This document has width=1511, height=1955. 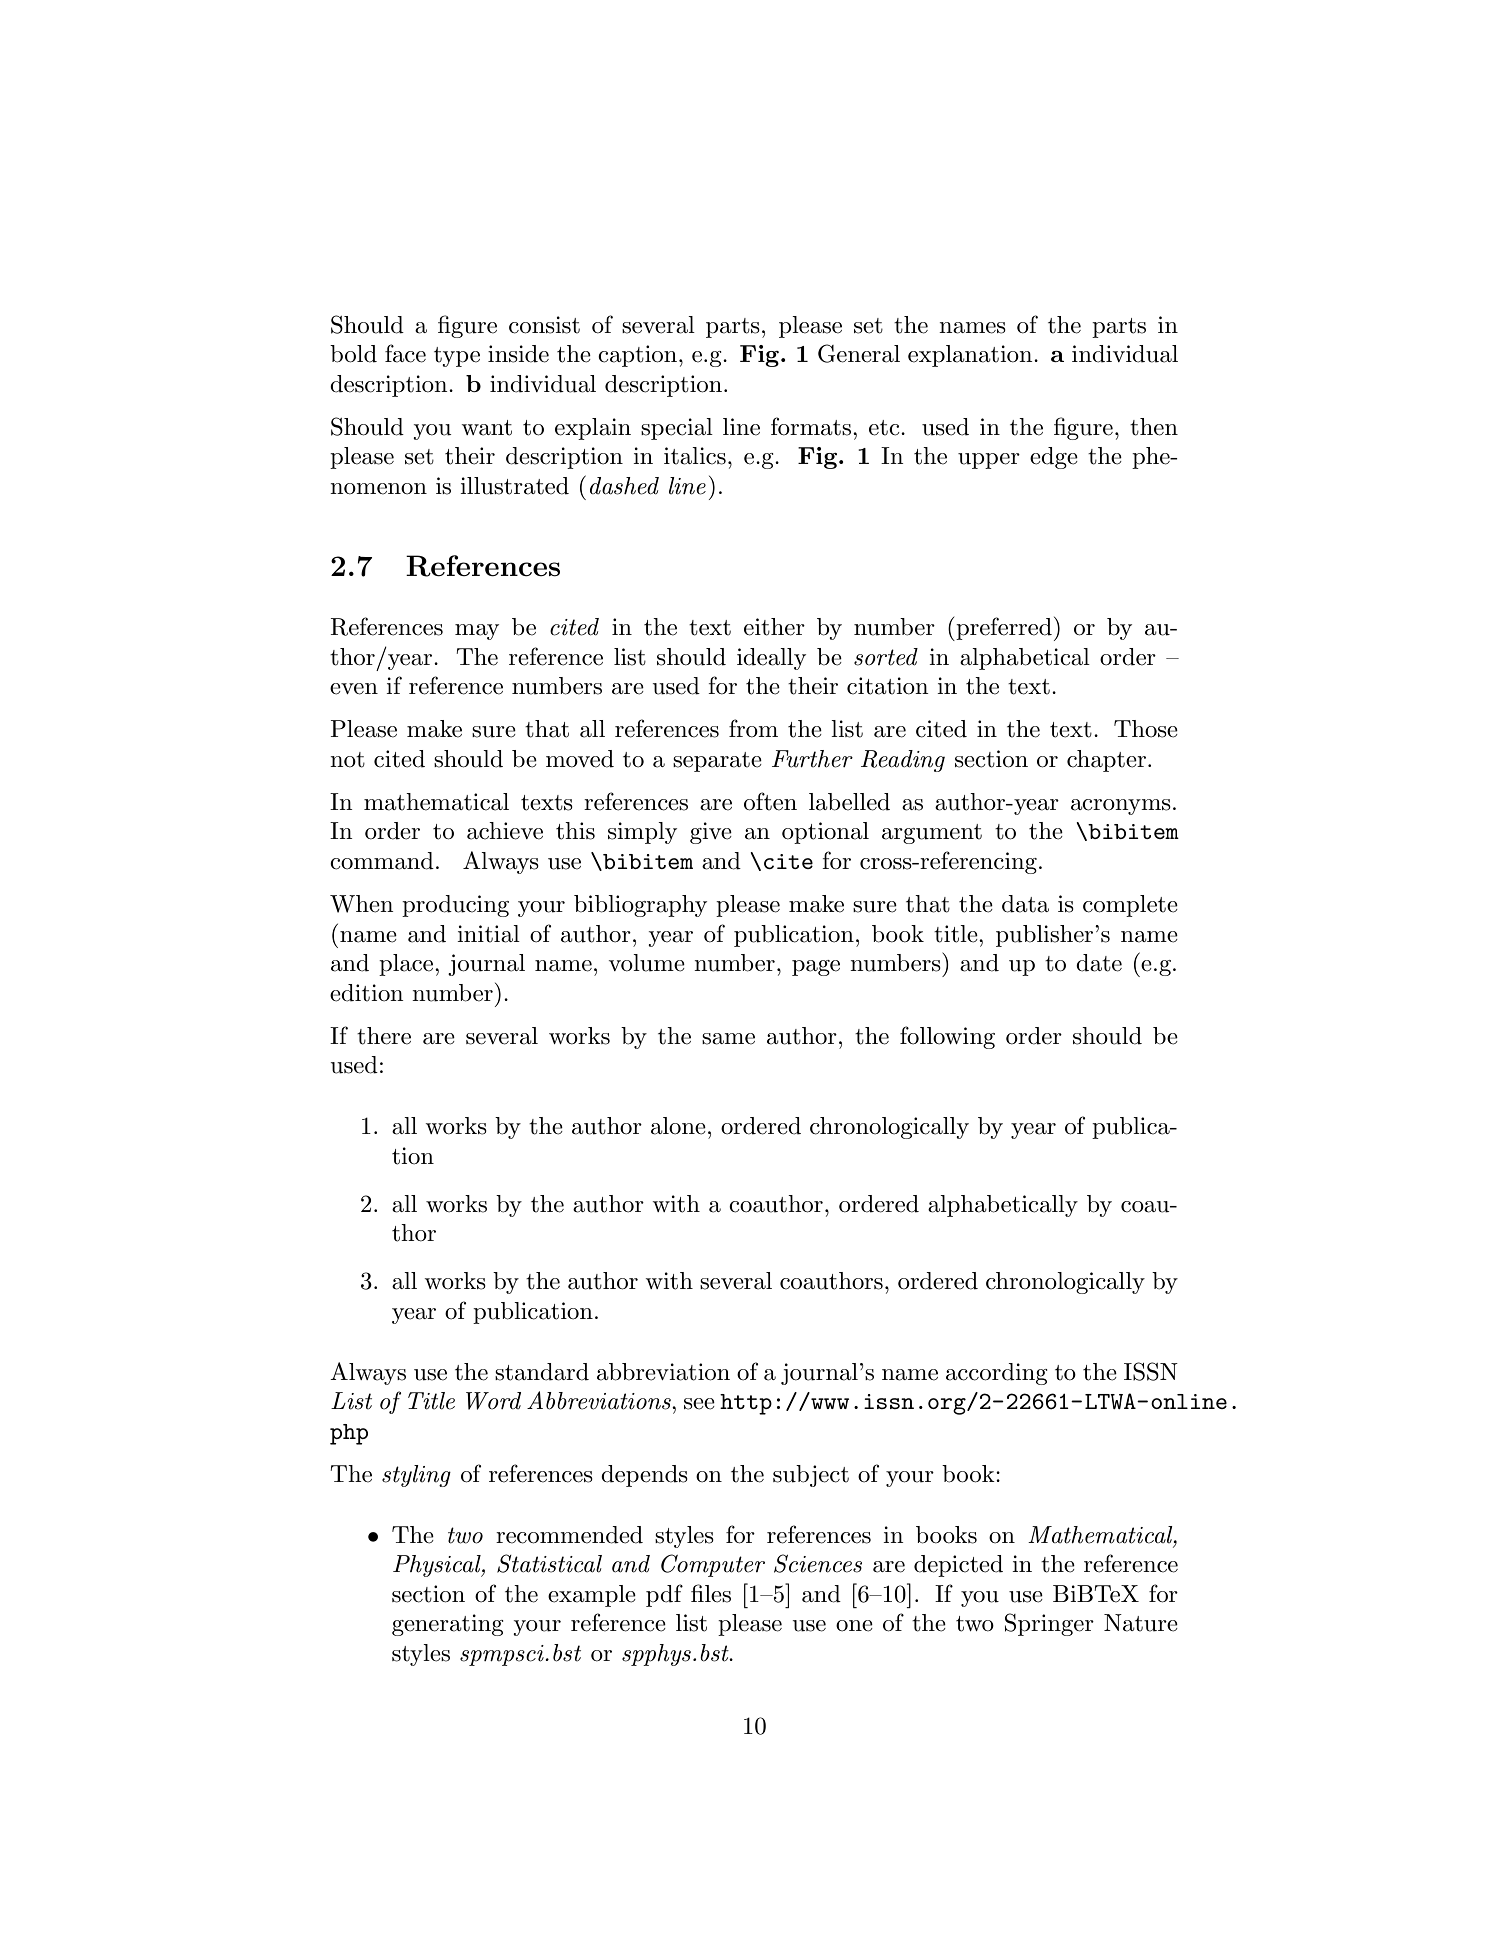 I want to click on edge, so click(x=1054, y=458).
